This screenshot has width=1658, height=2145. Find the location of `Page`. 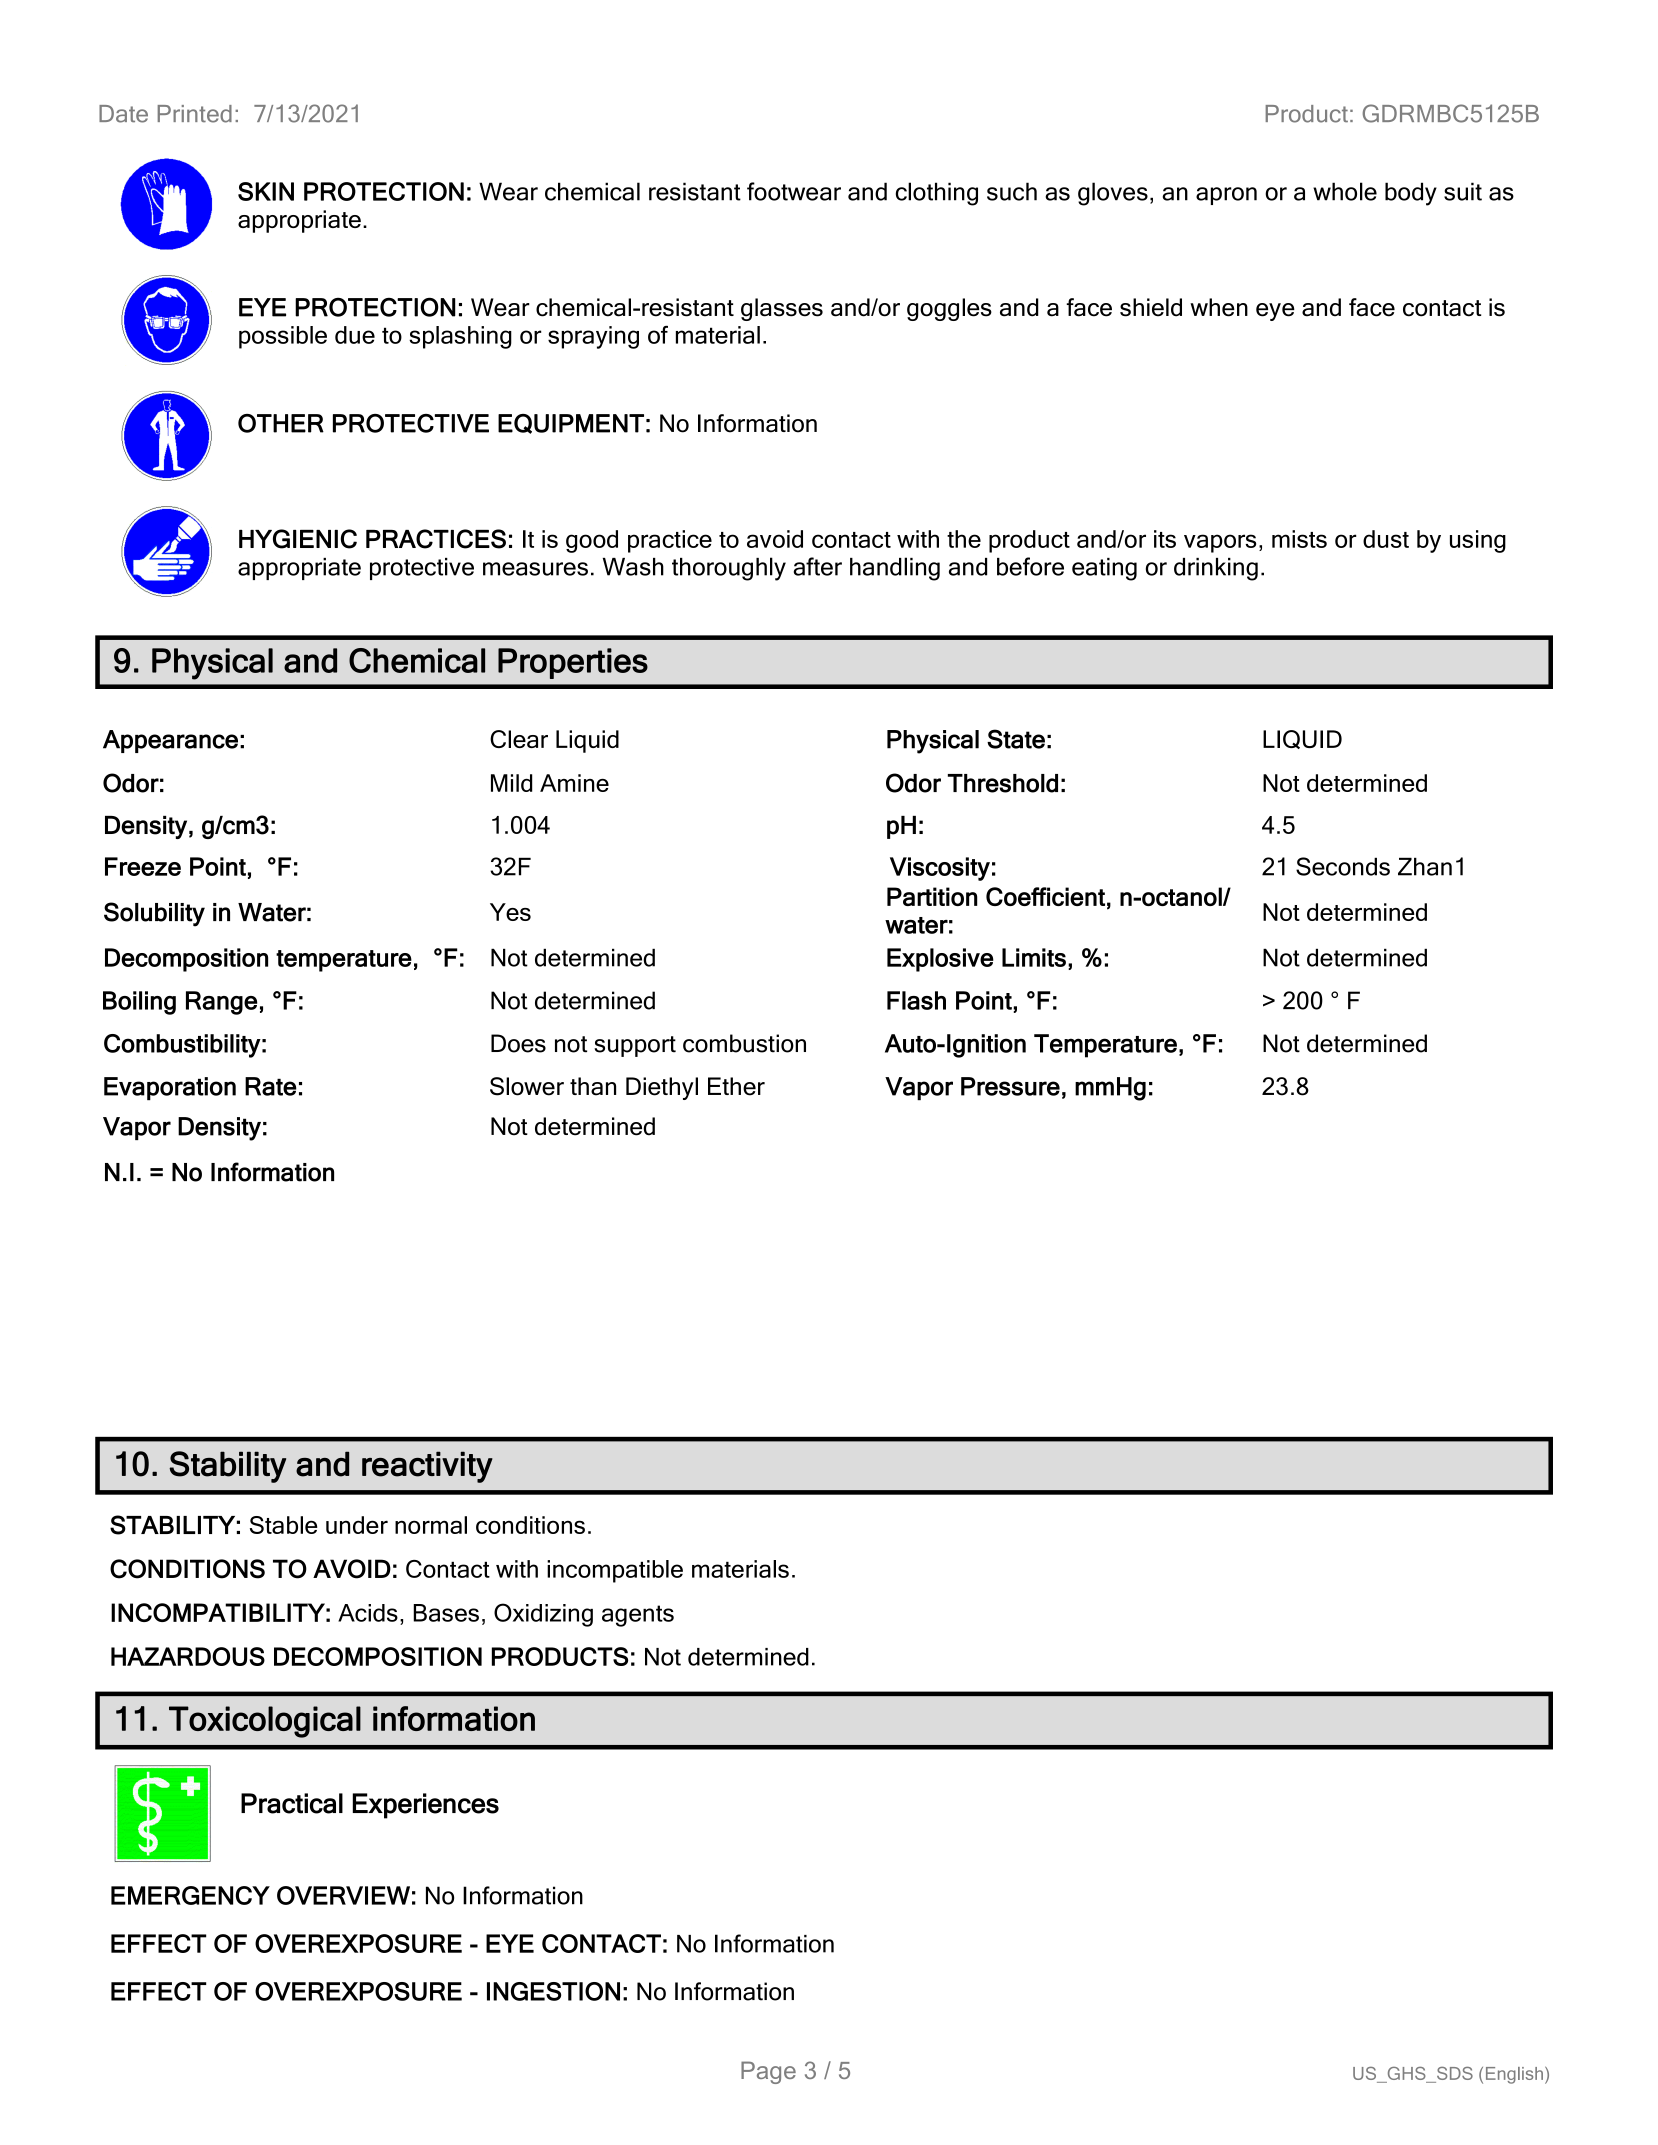

Page is located at coordinates (768, 2072).
